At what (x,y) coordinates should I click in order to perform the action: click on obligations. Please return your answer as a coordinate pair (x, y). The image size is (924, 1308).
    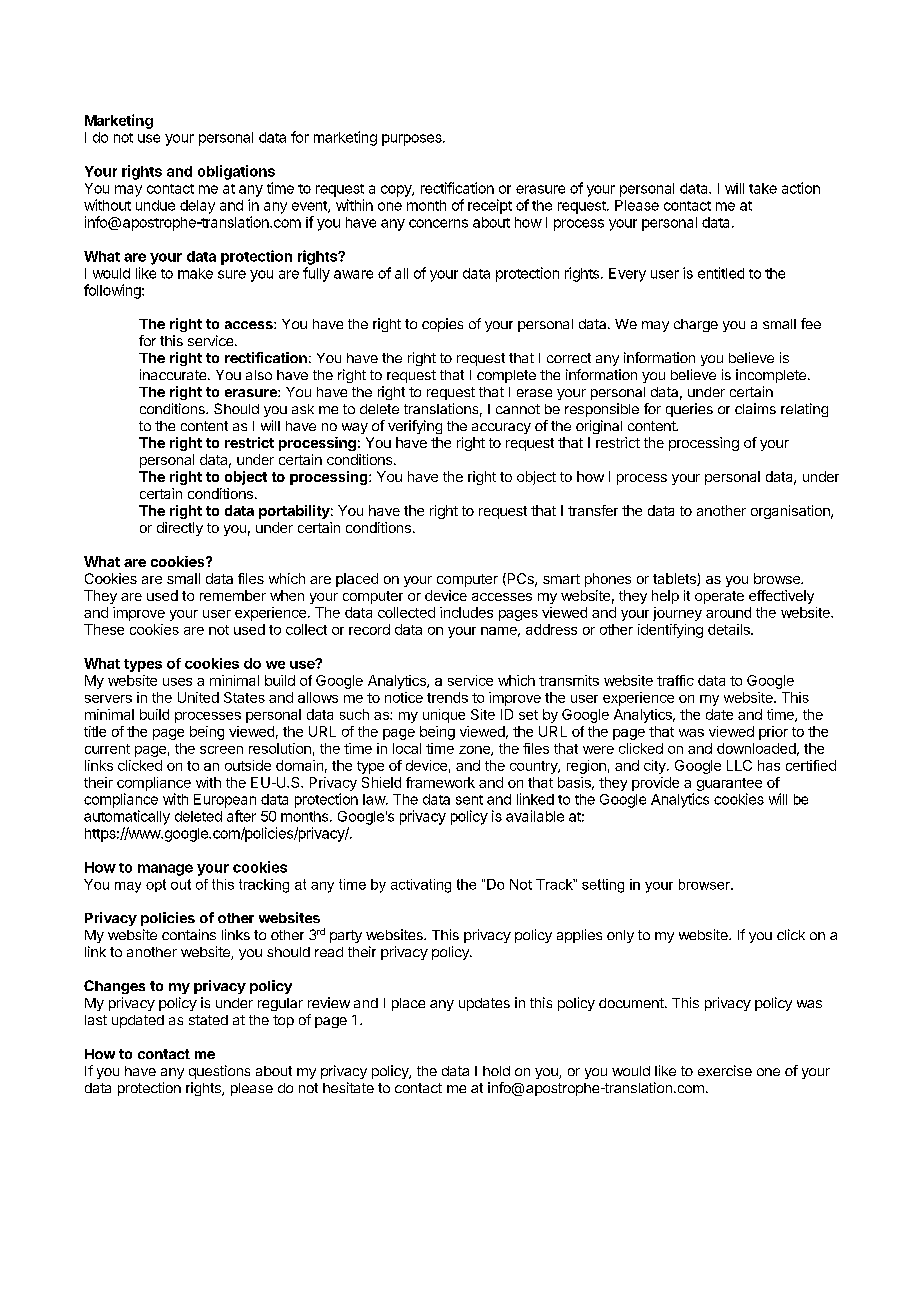
    Looking at the image, I should click on (236, 172).
